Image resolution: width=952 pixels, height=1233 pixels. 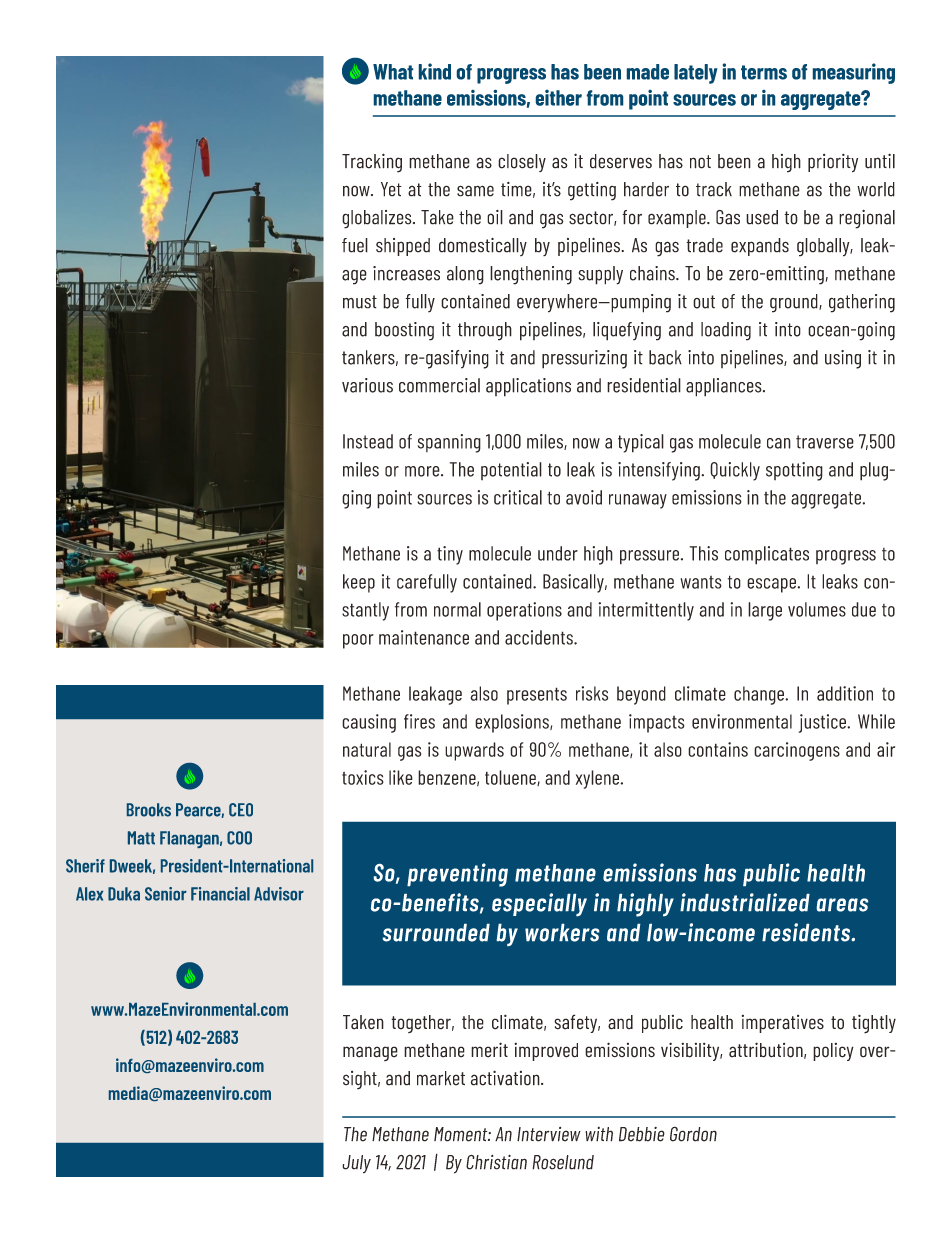 I want to click on industrialized, so click(x=745, y=902).
